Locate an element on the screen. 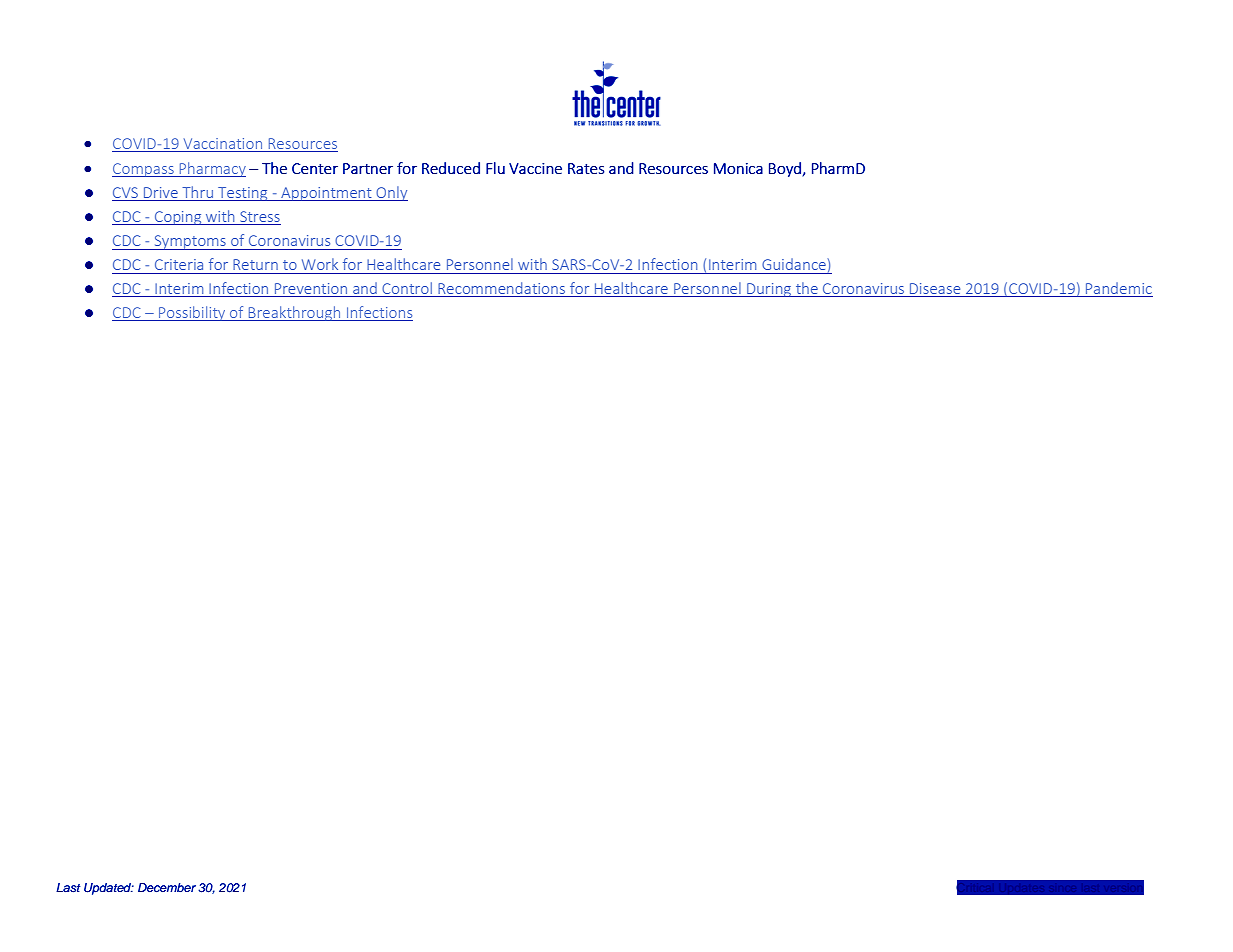  Disease is located at coordinates (935, 290).
